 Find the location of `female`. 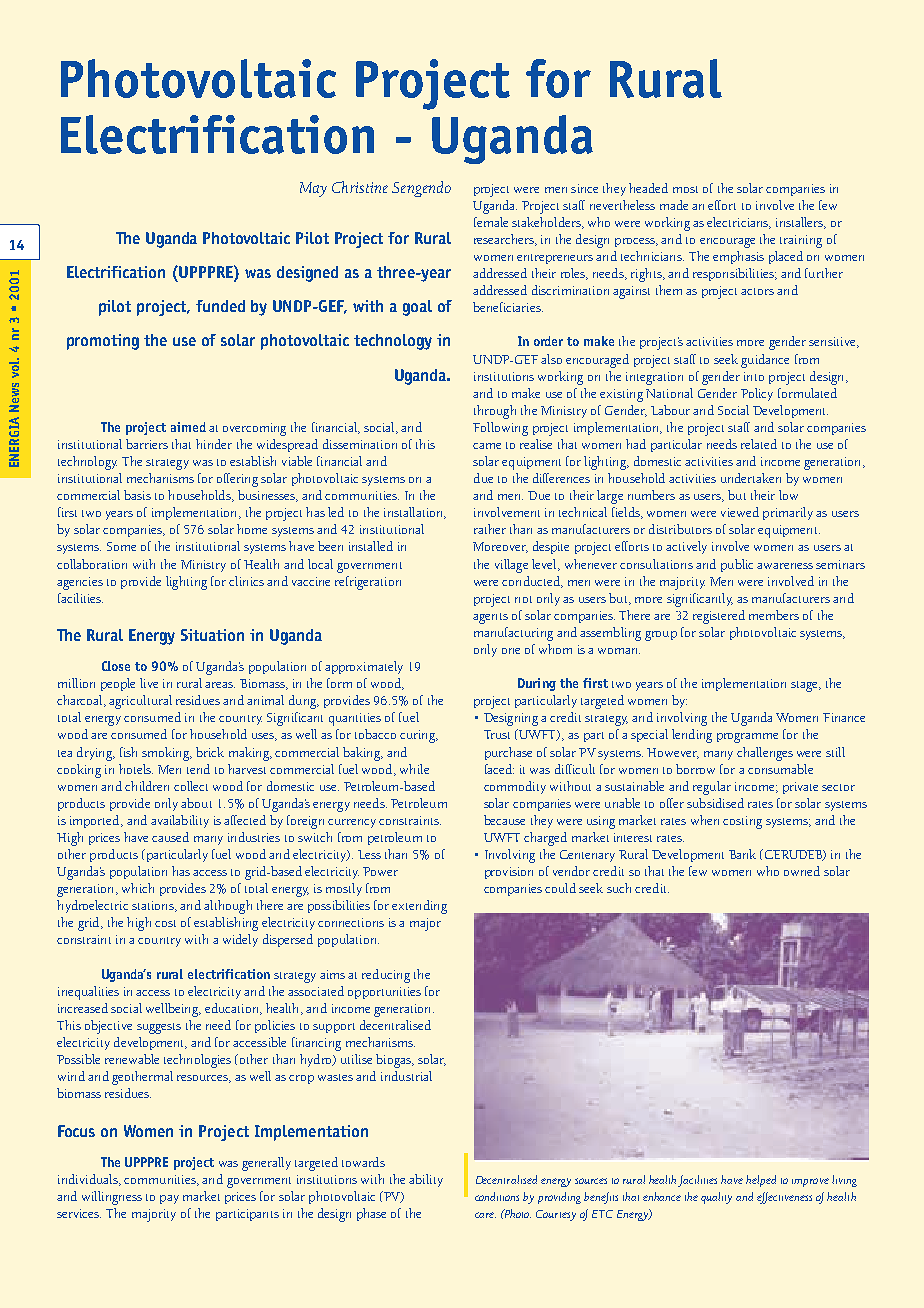

female is located at coordinates (491, 222).
